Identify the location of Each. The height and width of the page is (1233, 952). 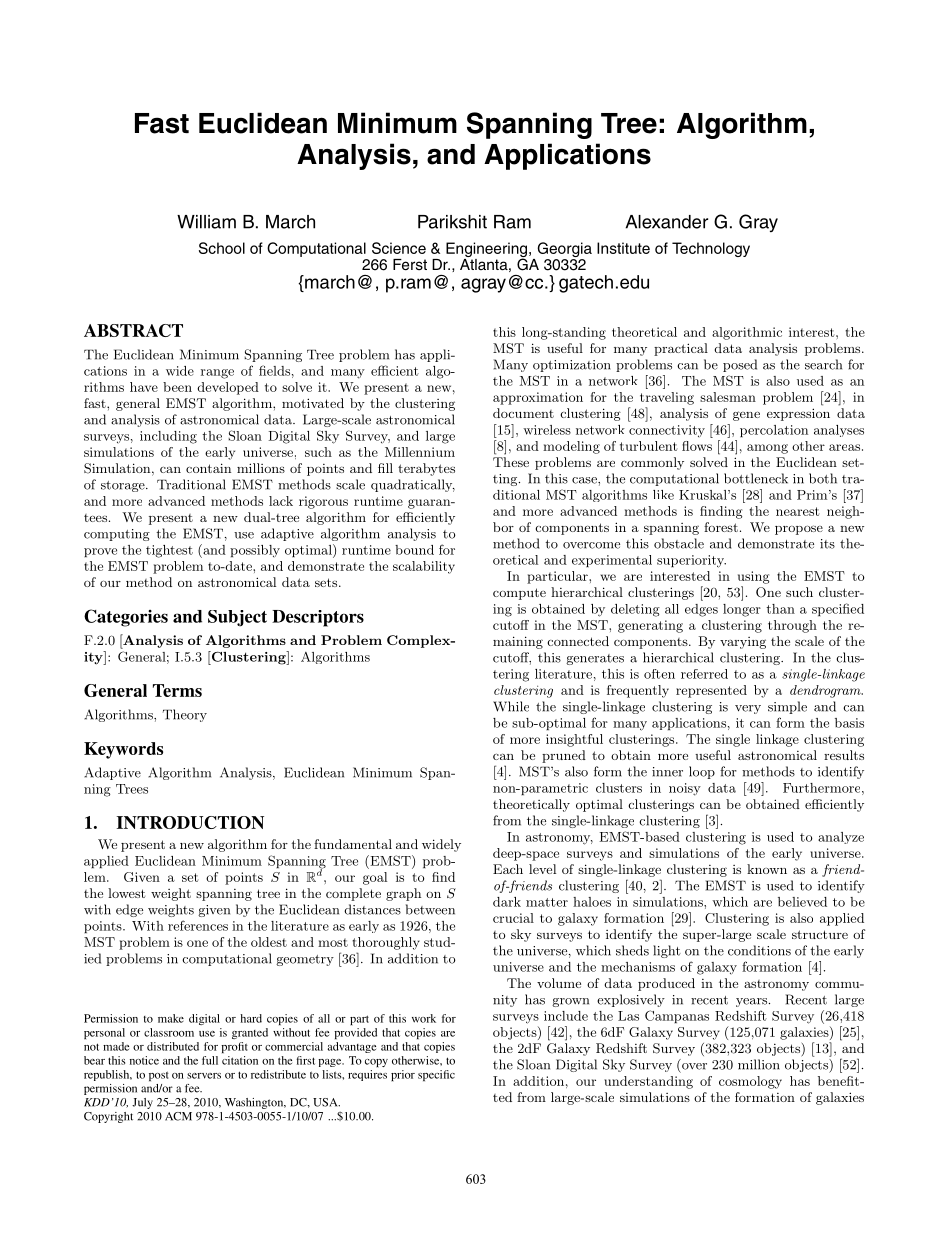
(508, 869).
